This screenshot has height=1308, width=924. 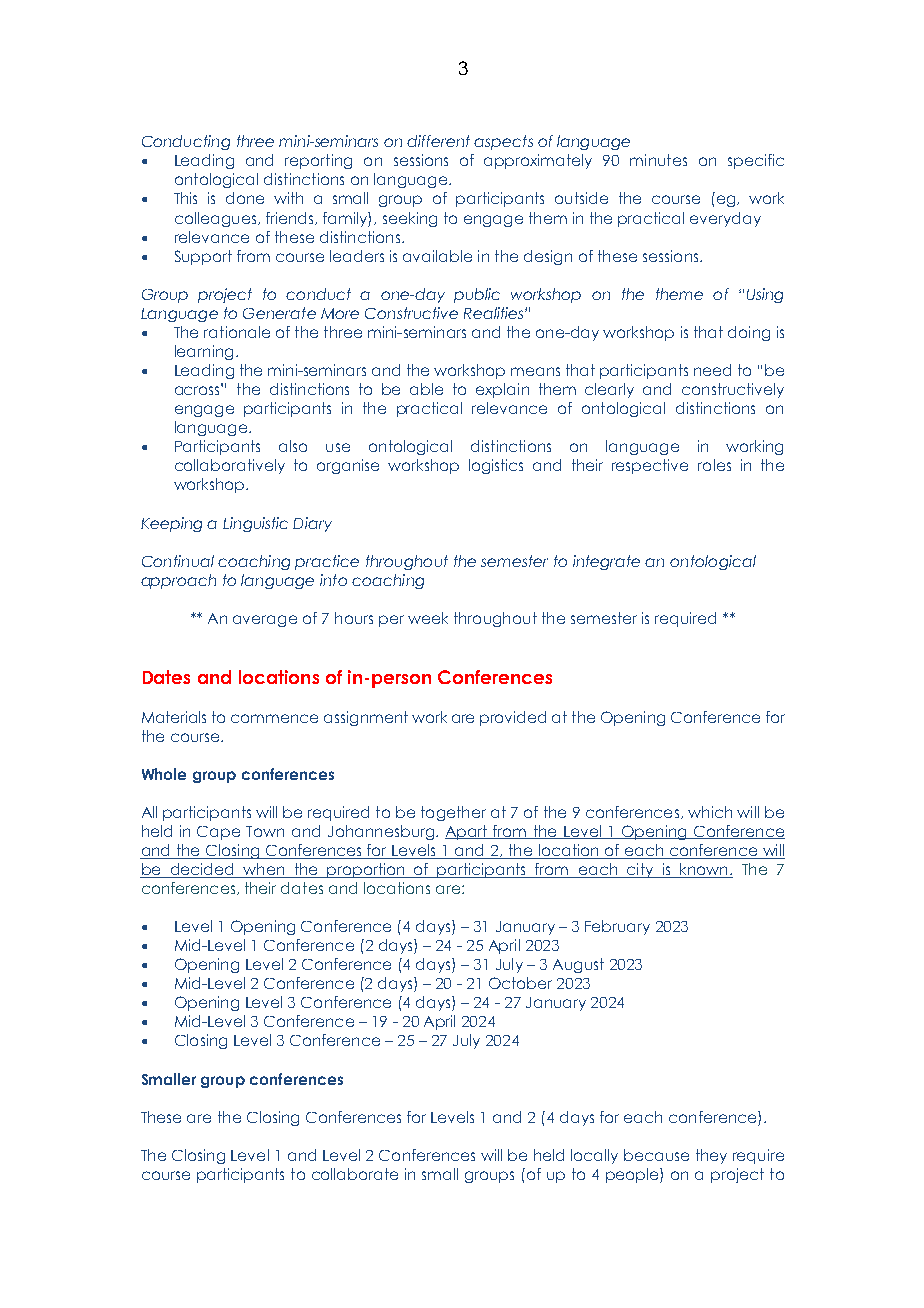 What do you see at coordinates (230, 466) in the screenshot?
I see `collaboratively` at bounding box center [230, 466].
